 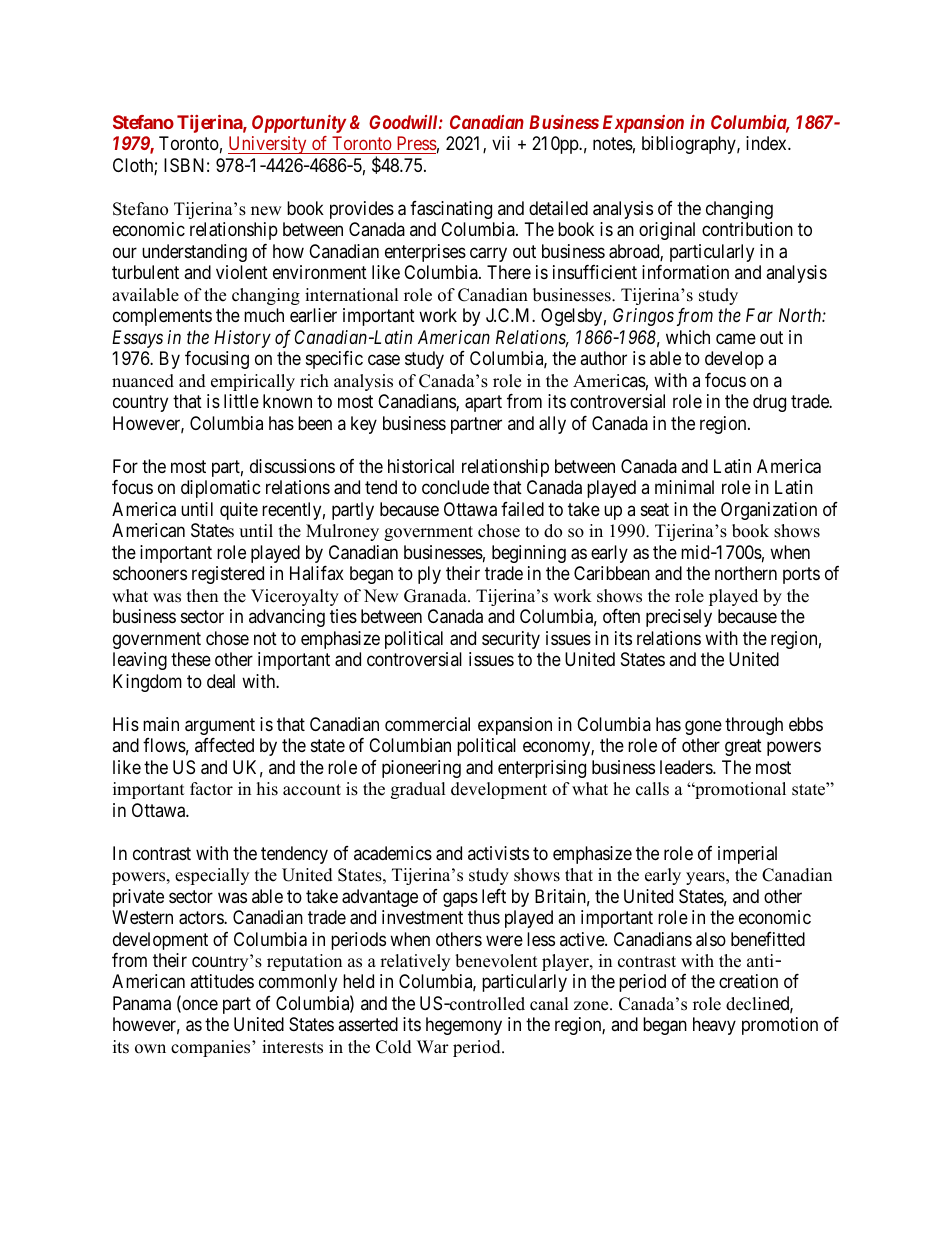 What do you see at coordinates (211, 789) in the image?
I see `factor` at bounding box center [211, 789].
